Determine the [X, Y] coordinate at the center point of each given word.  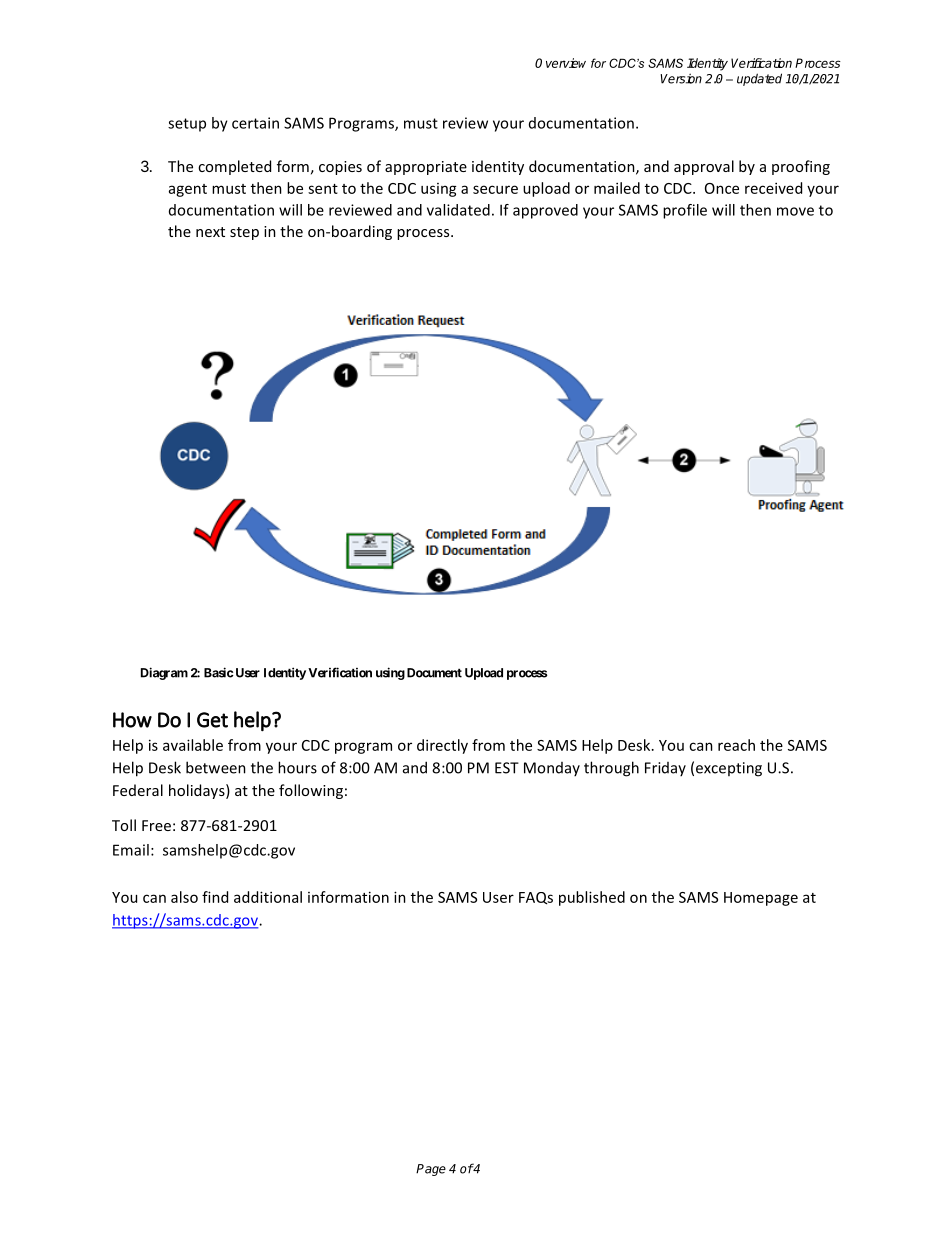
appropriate [426, 168]
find [215, 897]
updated [759, 79]
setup [187, 125]
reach [736, 745]
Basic [219, 672]
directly [442, 746]
